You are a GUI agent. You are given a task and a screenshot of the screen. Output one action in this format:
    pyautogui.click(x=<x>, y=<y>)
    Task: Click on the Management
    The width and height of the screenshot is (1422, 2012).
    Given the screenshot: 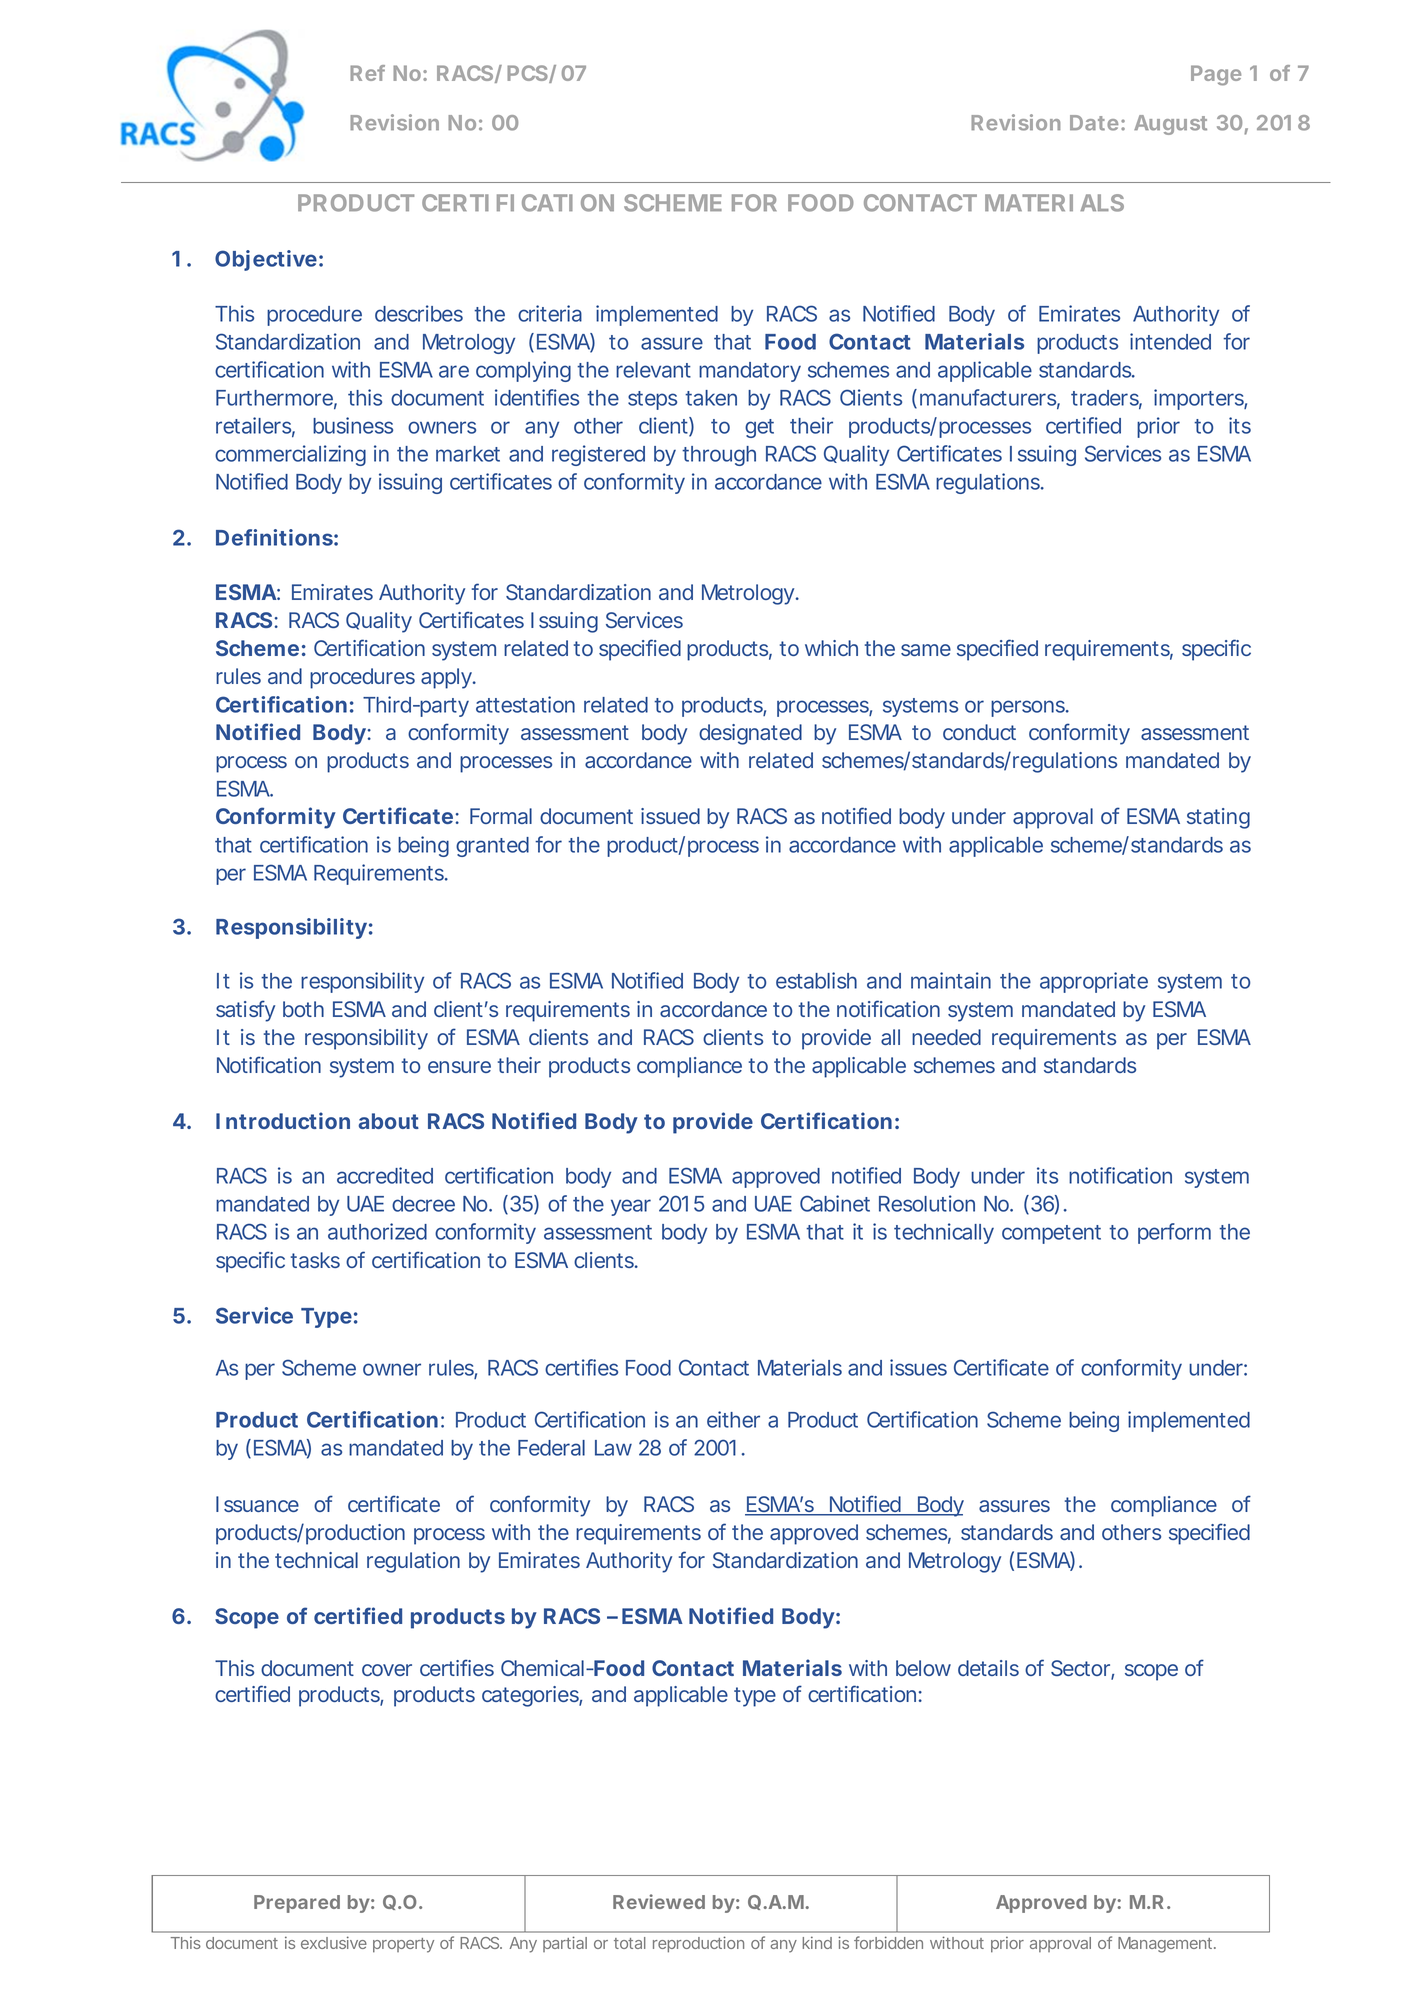 What is the action you would take?
    pyautogui.click(x=1167, y=1945)
